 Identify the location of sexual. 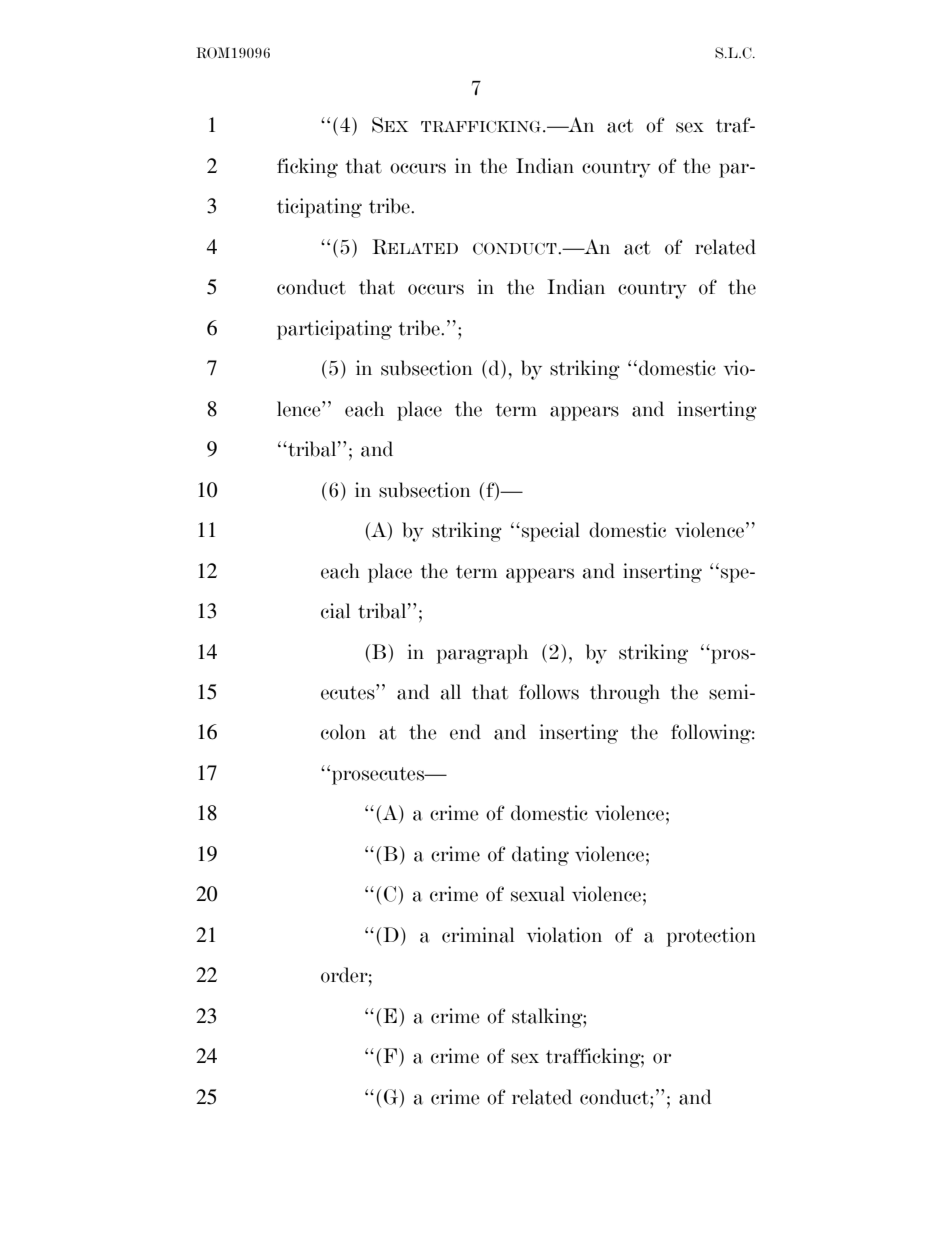
(538, 894).
